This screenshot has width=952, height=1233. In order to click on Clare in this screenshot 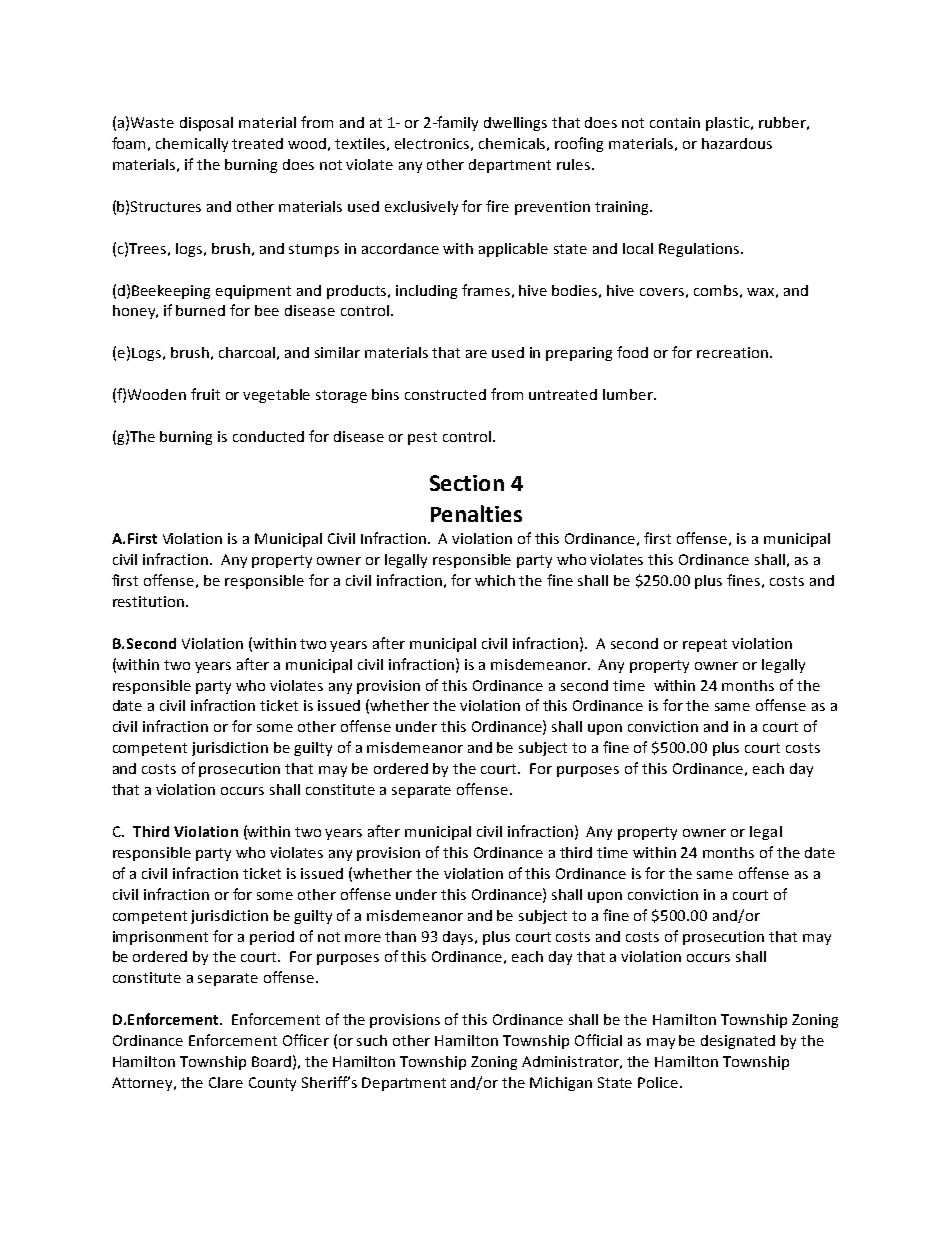, I will do `click(226, 1082)`.
